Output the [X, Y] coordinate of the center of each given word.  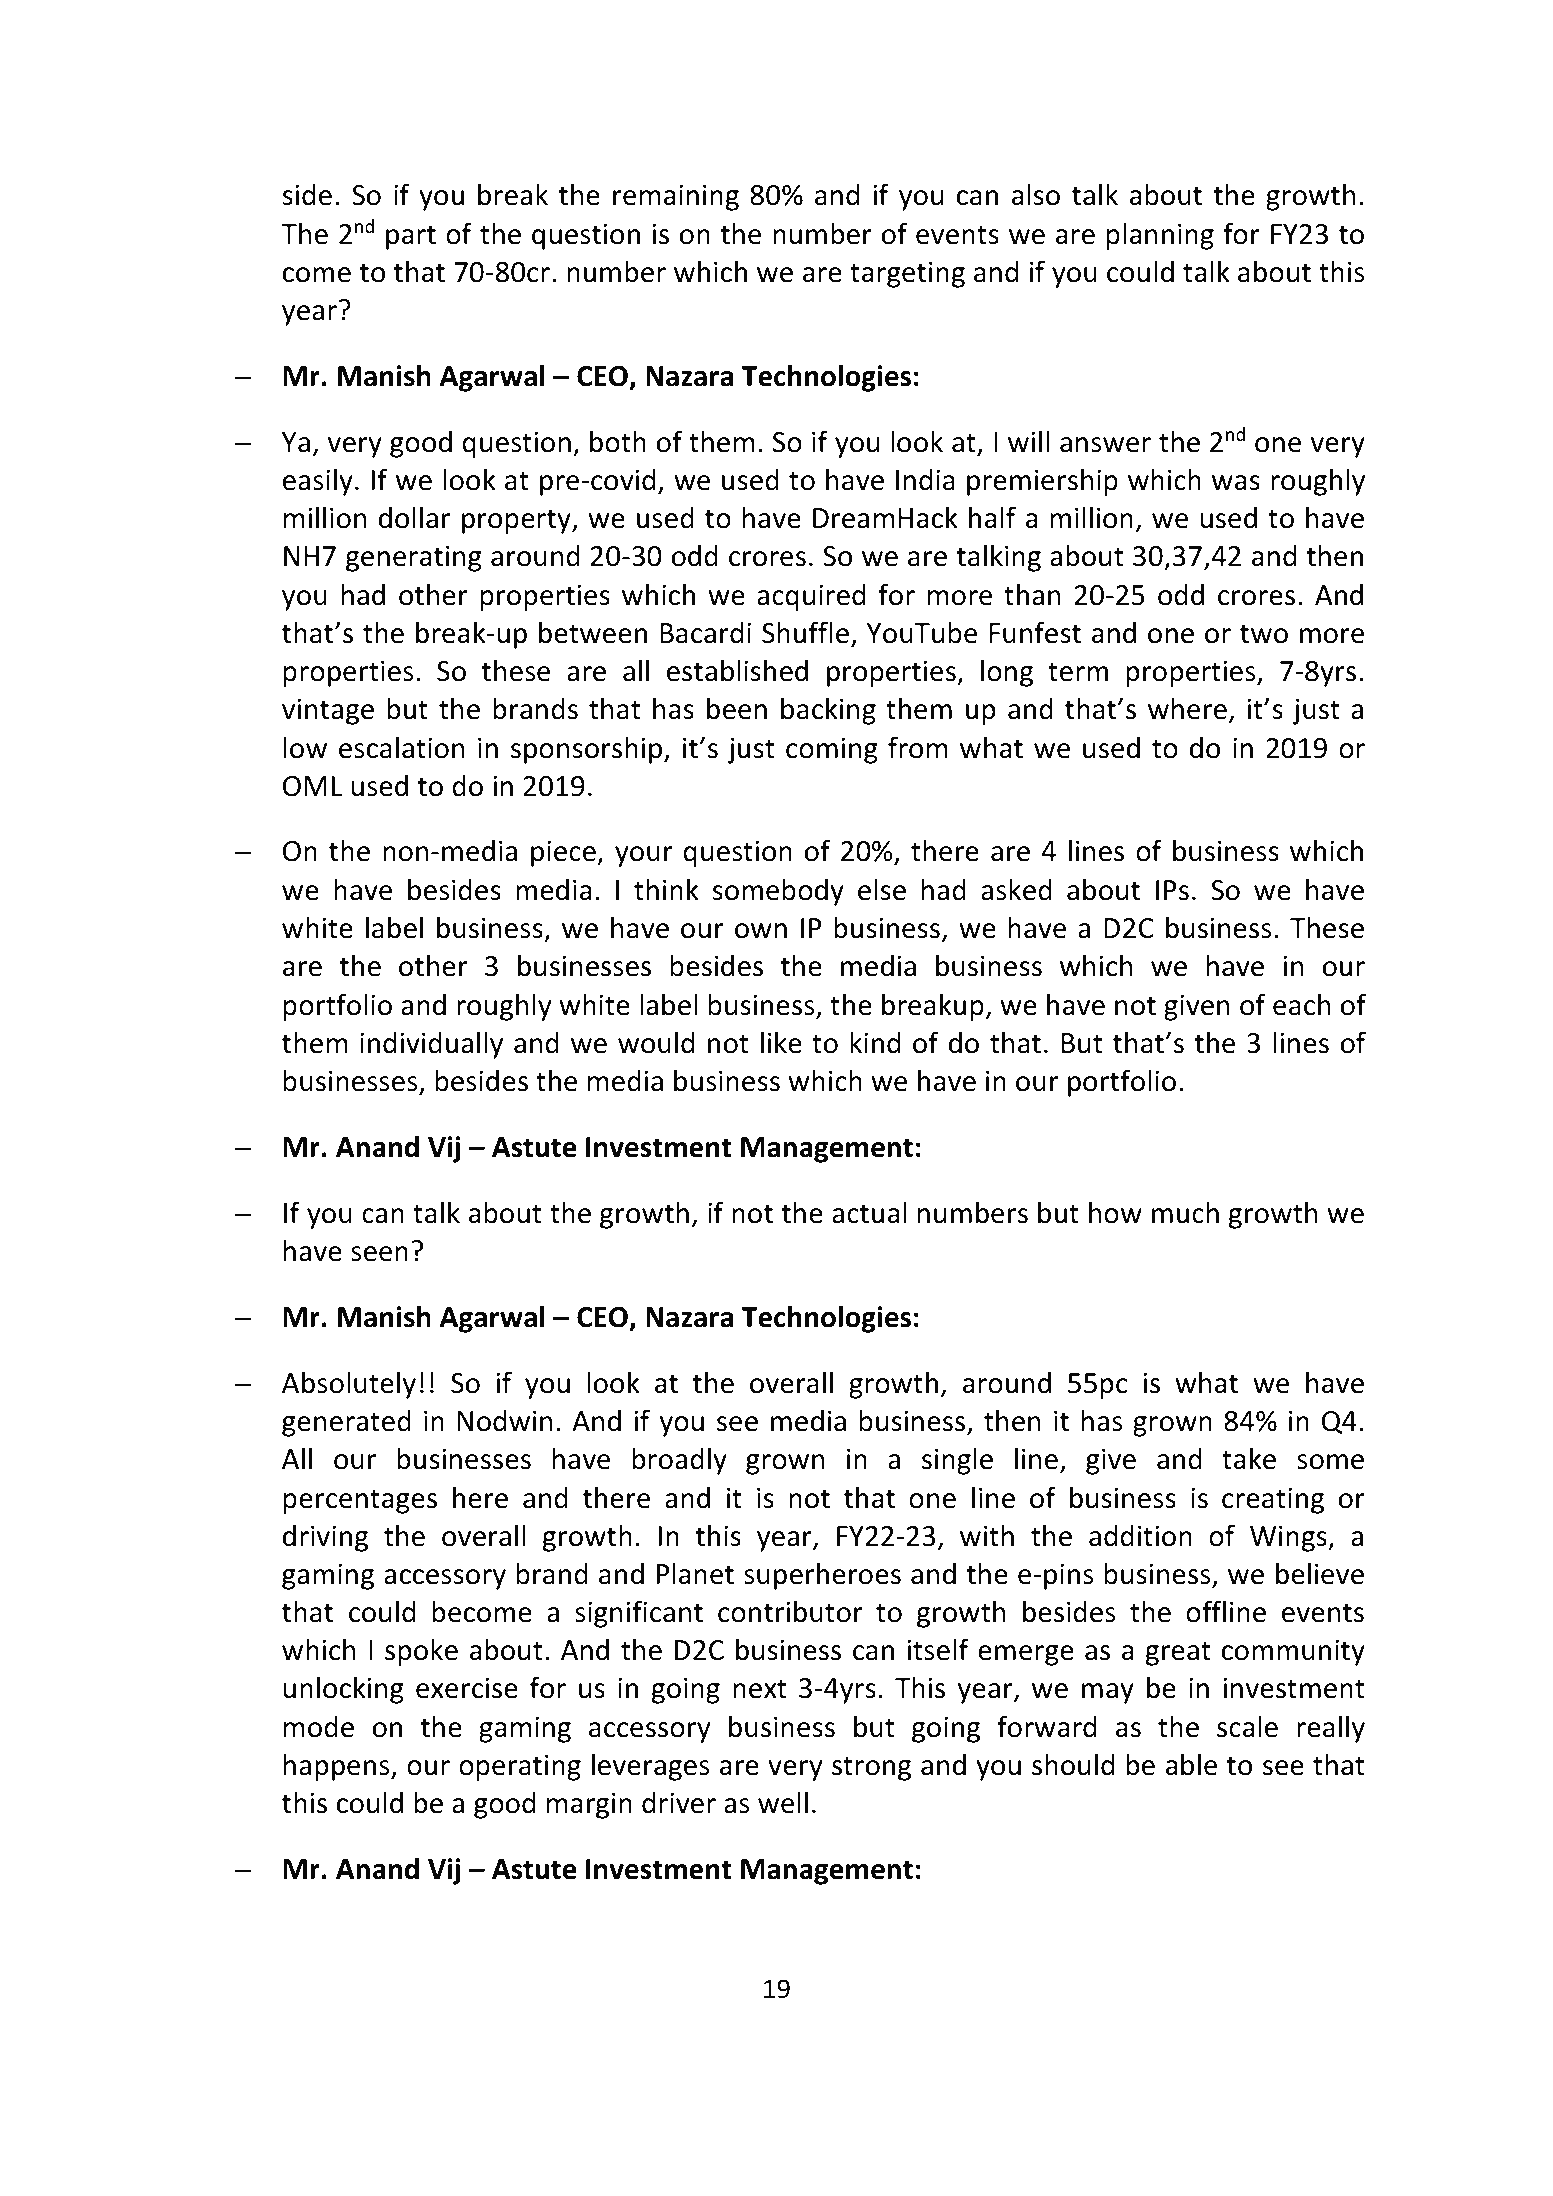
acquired [811, 597]
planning [1160, 236]
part [411, 237]
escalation [401, 747]
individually [431, 1045]
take [1249, 1458]
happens [338, 1767]
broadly [679, 1461]
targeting [907, 274]
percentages [360, 1501]
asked [1016, 889]
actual [869, 1212]
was [1236, 483]
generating [414, 558]
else [882, 889]
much [1185, 1212]
